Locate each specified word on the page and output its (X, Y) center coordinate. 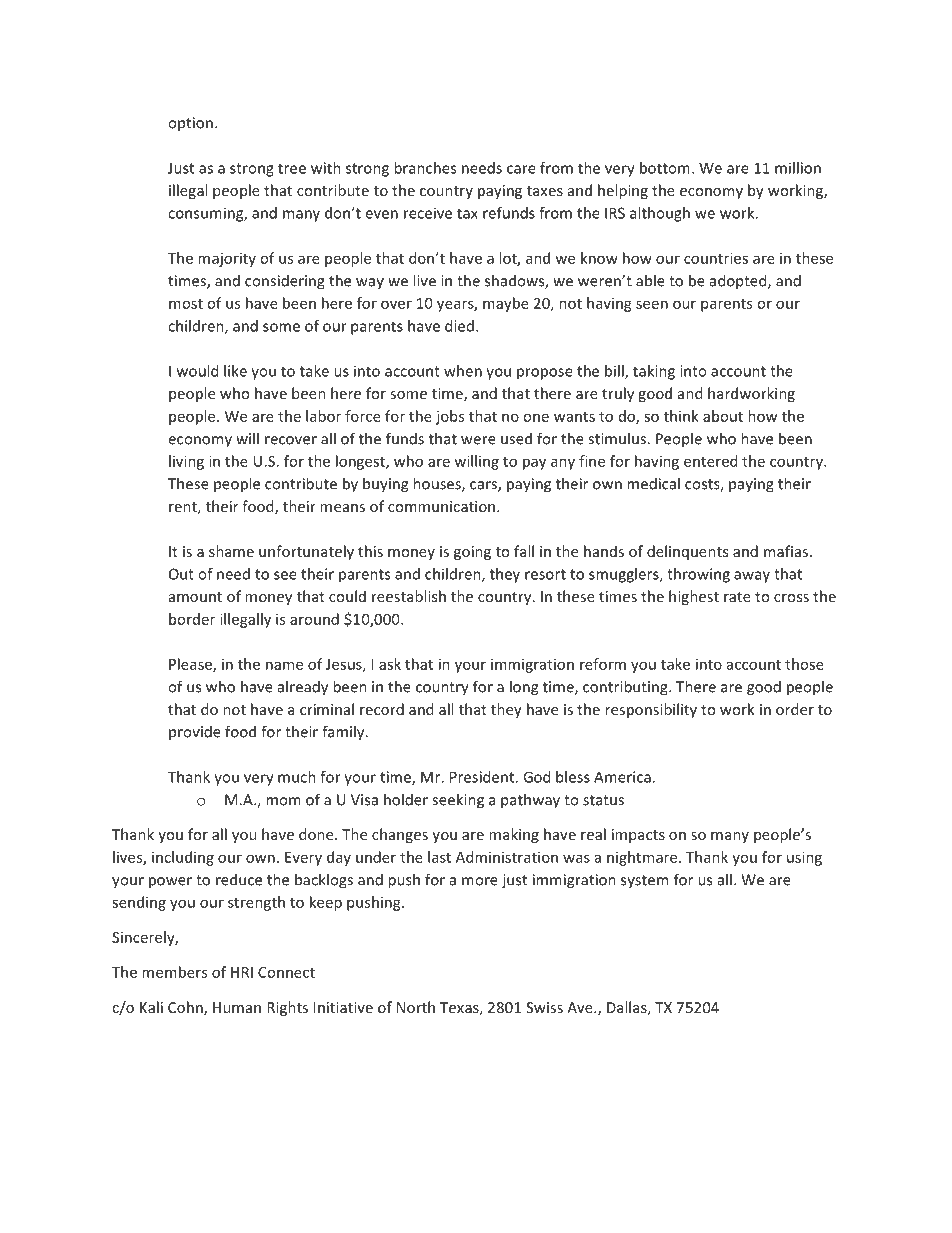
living (186, 462)
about (723, 416)
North (416, 1007)
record (382, 709)
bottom (665, 168)
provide (195, 732)
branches (425, 168)
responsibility (651, 710)
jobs (450, 417)
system (644, 881)
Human (237, 1007)
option (190, 124)
